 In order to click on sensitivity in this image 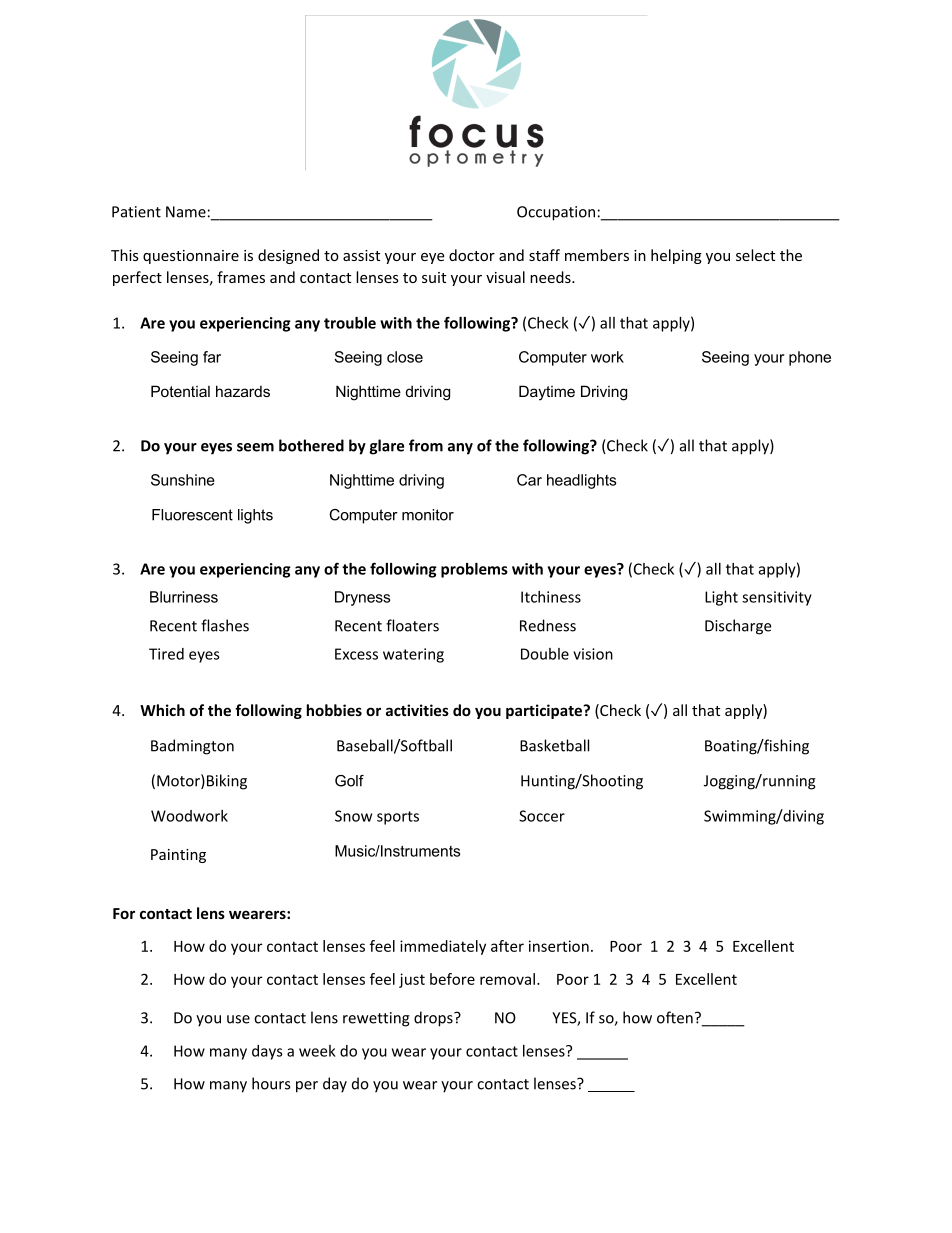, I will do `click(777, 598)`.
